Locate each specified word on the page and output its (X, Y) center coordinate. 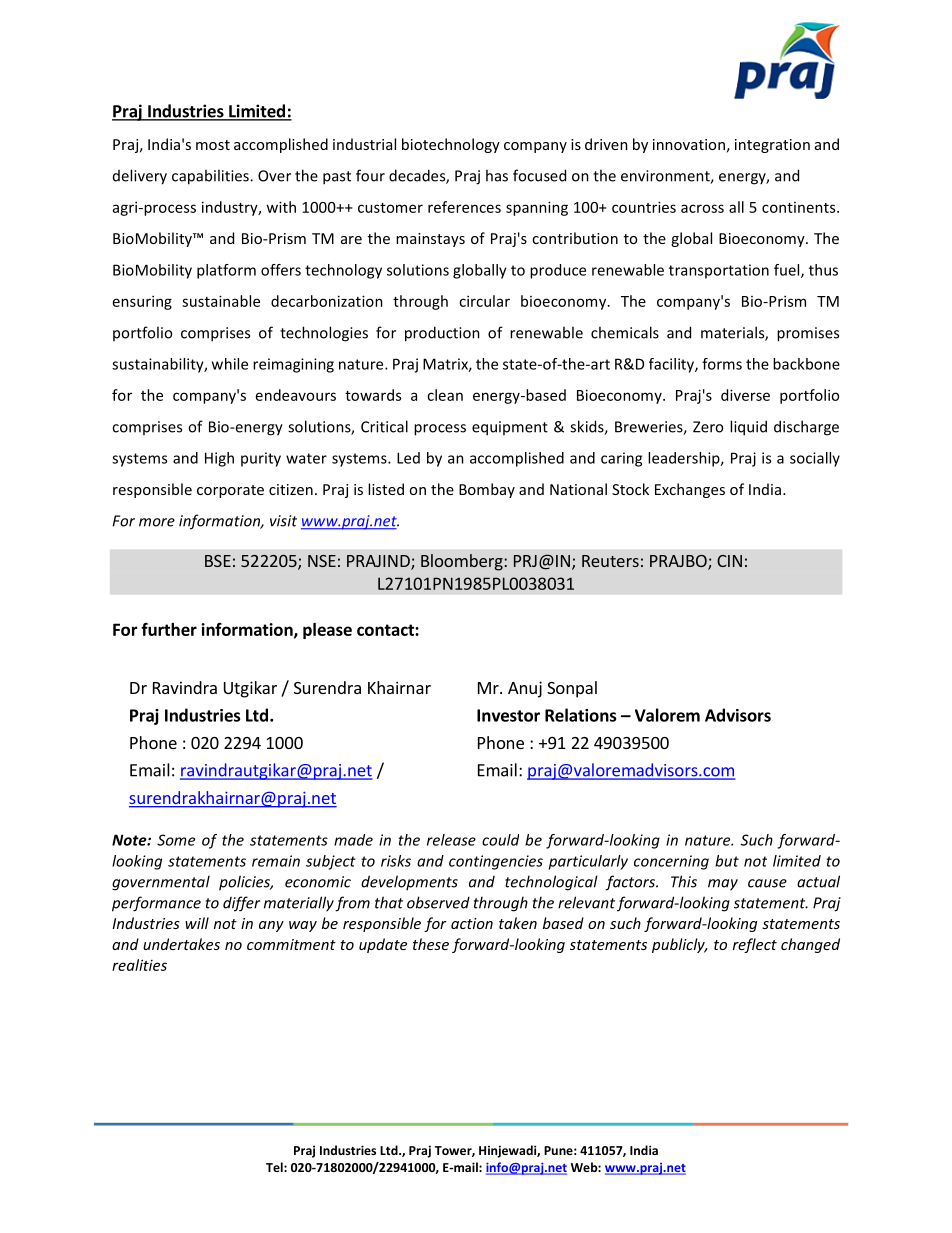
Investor (508, 715)
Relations (580, 715)
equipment (510, 428)
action (472, 923)
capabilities (211, 177)
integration (772, 146)
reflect (755, 945)
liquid (748, 428)
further (169, 629)
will (197, 923)
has (497, 175)
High (219, 459)
